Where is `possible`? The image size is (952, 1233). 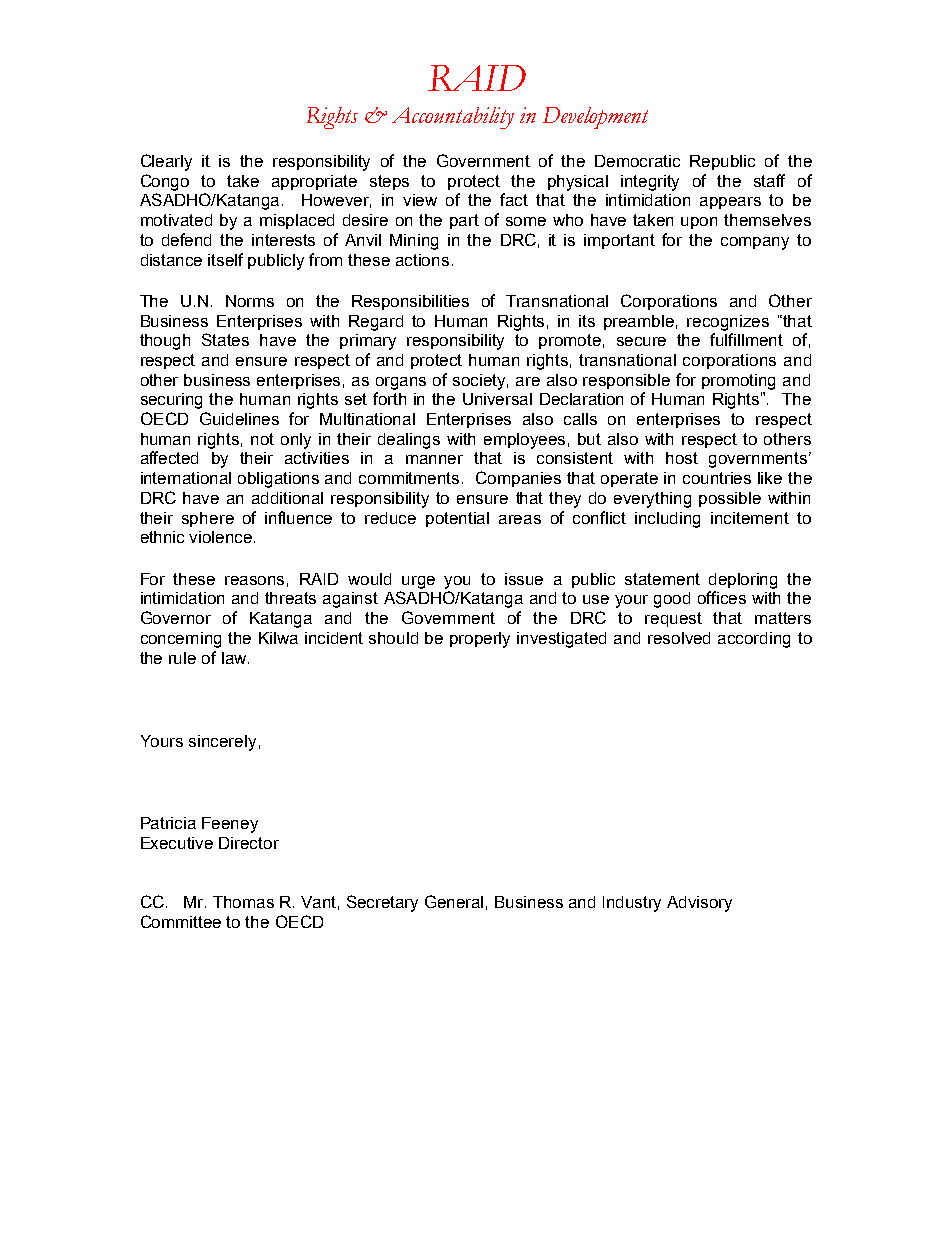 possible is located at coordinates (730, 499).
